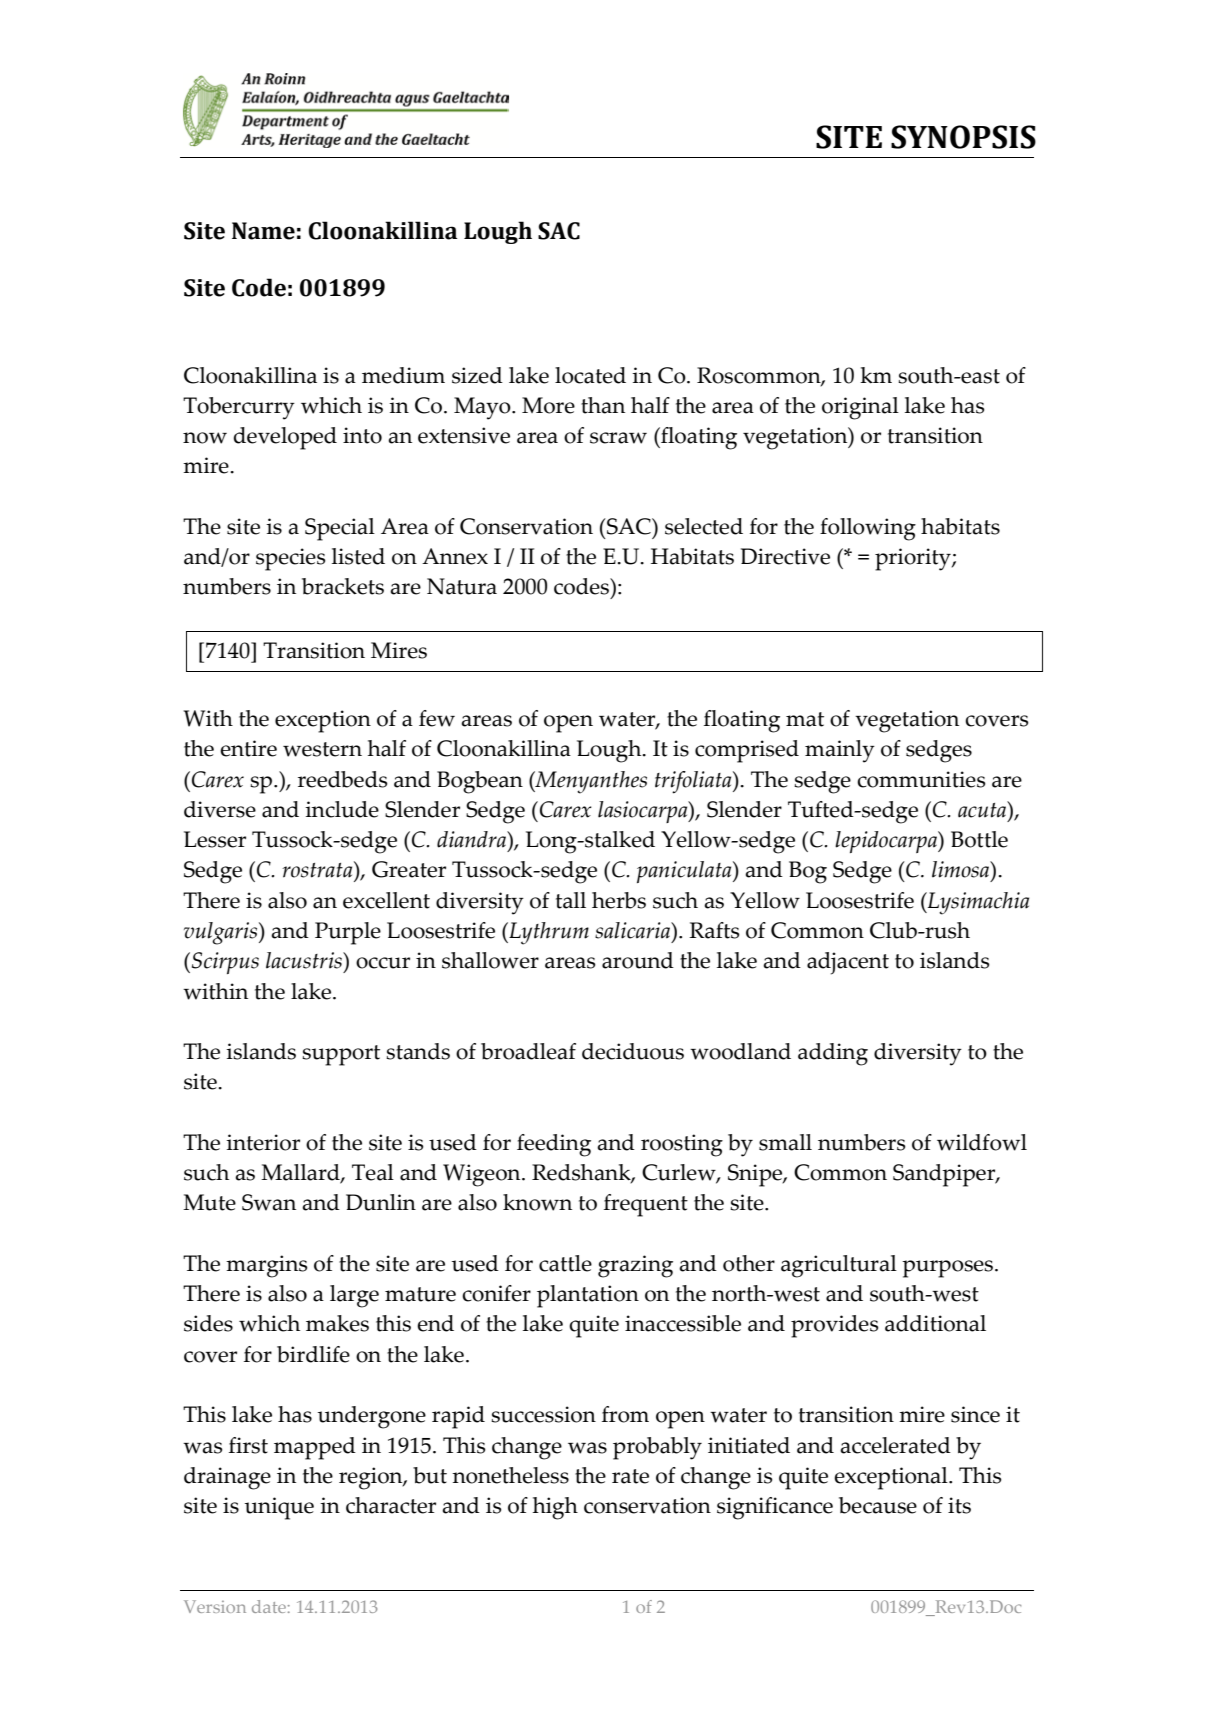 Image resolution: width=1214 pixels, height=1717 pixels. Describe the element at coordinates (269, 1606) in the screenshot. I see `date` at that location.
